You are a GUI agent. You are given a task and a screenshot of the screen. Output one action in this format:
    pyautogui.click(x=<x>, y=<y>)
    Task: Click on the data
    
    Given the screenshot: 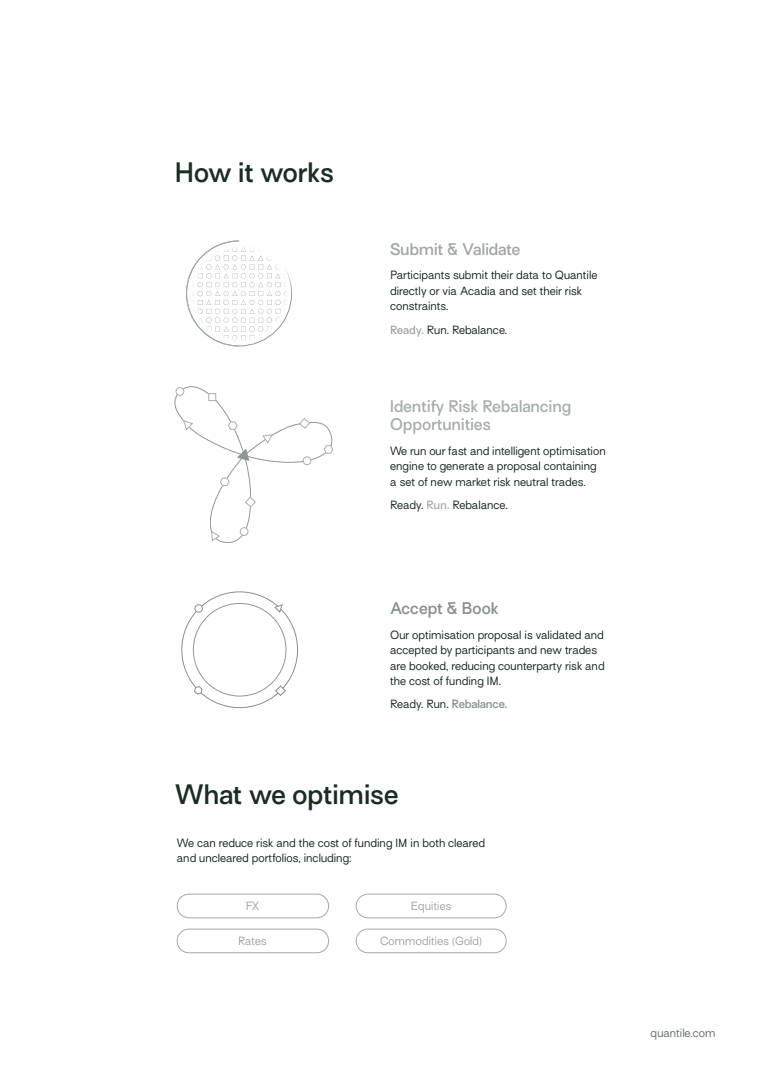 What is the action you would take?
    pyautogui.click(x=527, y=274)
